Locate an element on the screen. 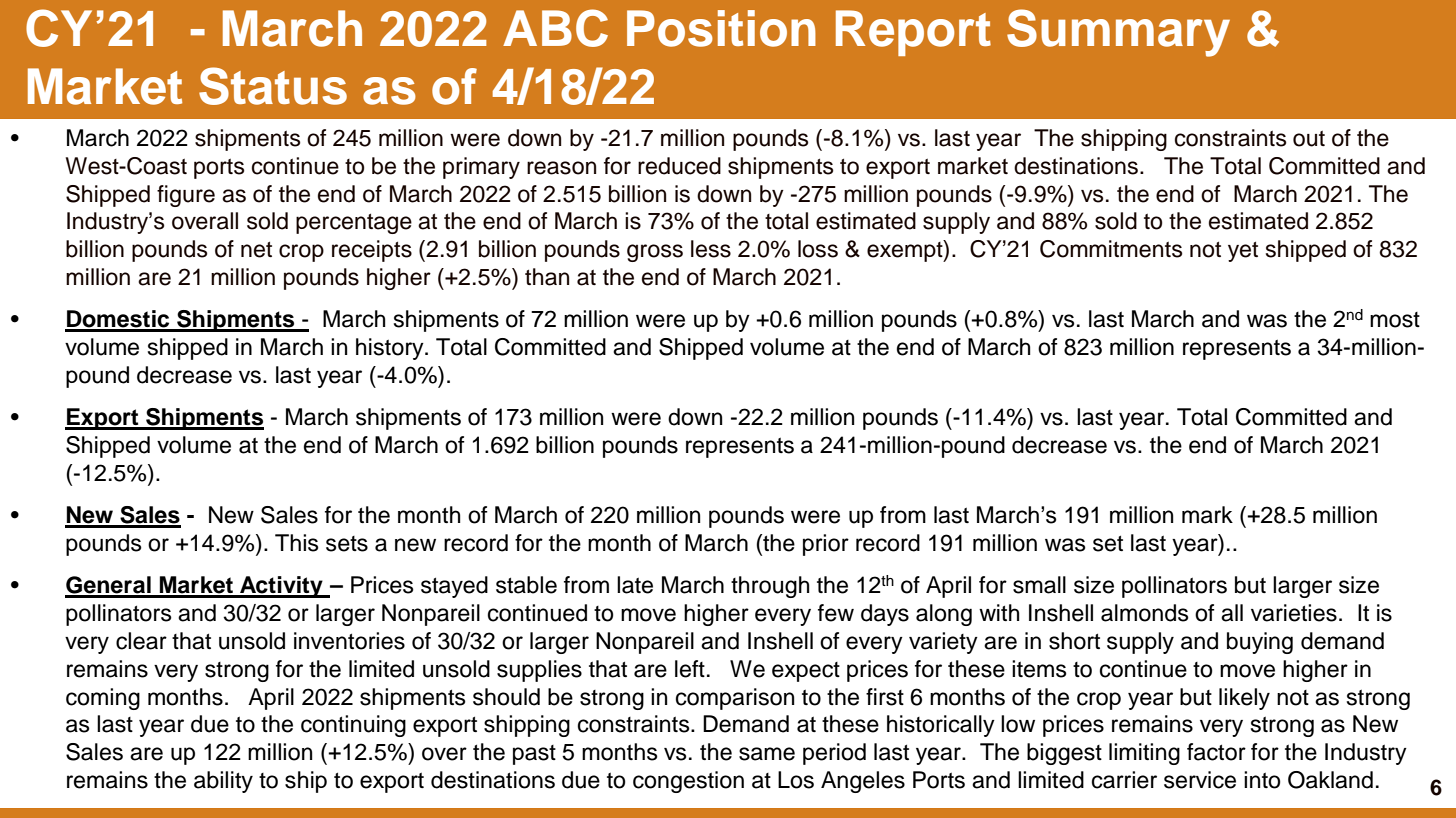 The width and height of the screenshot is (1456, 818). small is located at coordinates (1039, 585).
